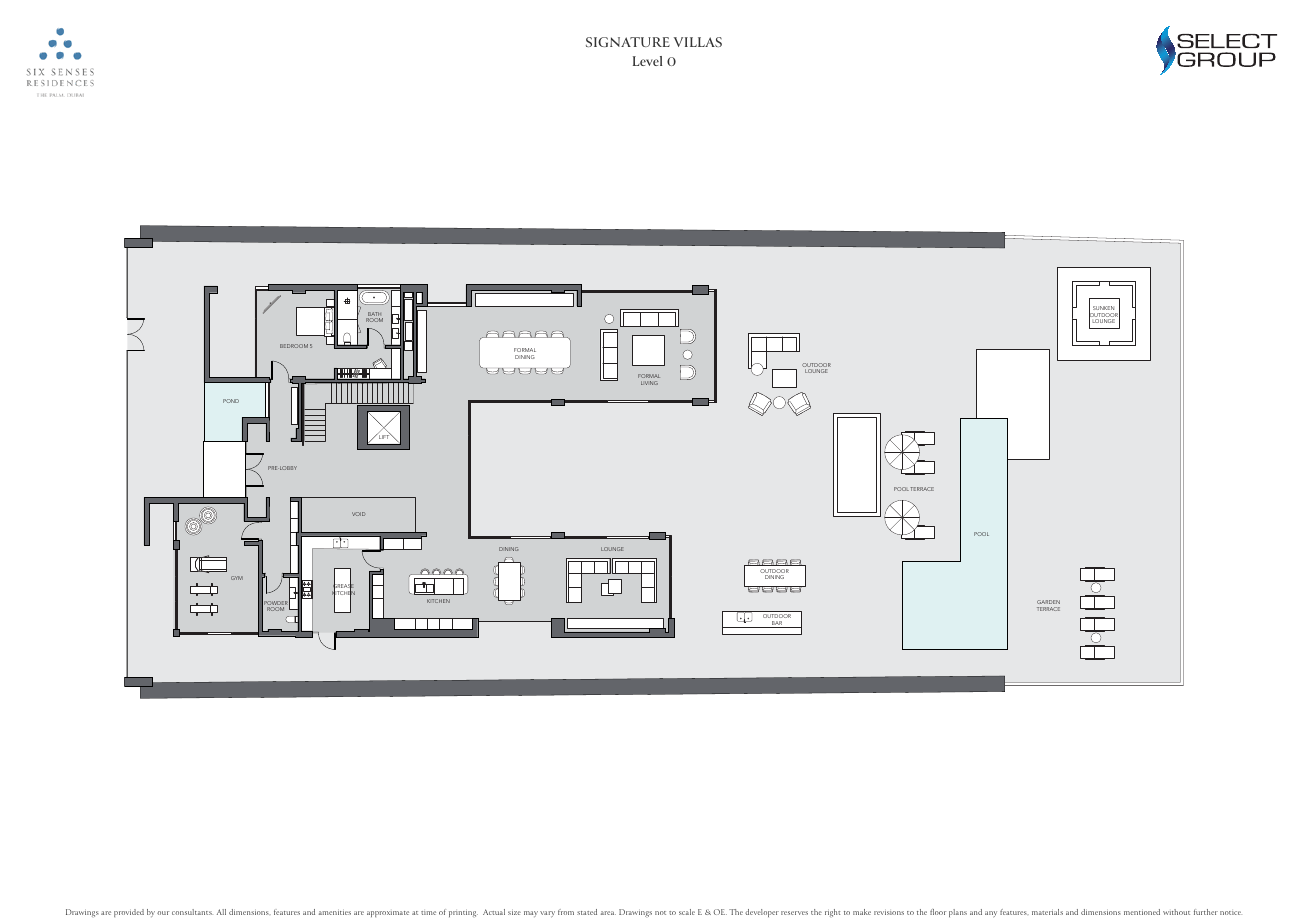 The width and height of the screenshot is (1308, 924). What do you see at coordinates (237, 578) in the screenshot?
I see `GYM` at bounding box center [237, 578].
